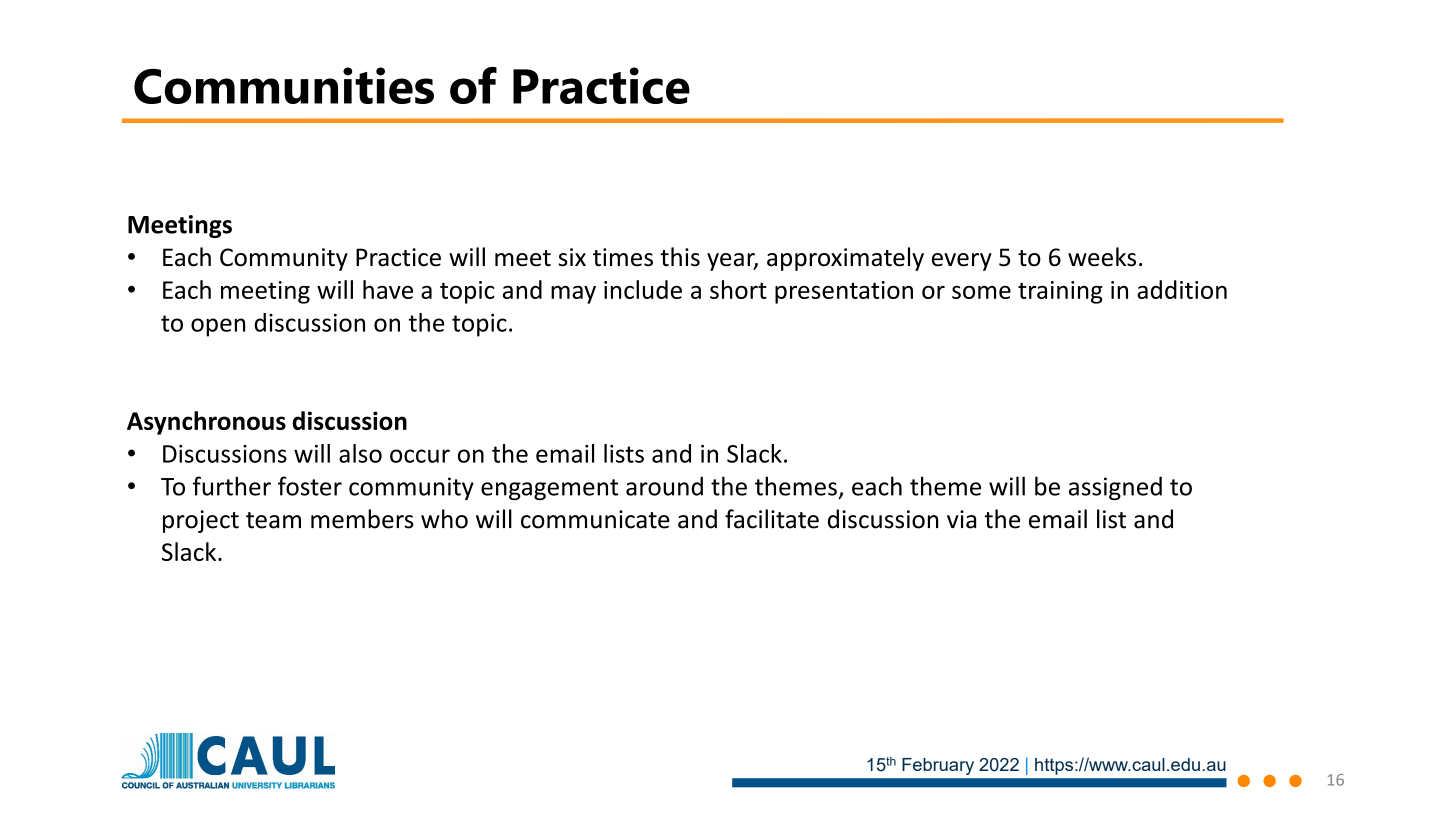 This screenshot has height=819, width=1456. Describe the element at coordinates (273, 520) in the screenshot. I see `team` at that location.
